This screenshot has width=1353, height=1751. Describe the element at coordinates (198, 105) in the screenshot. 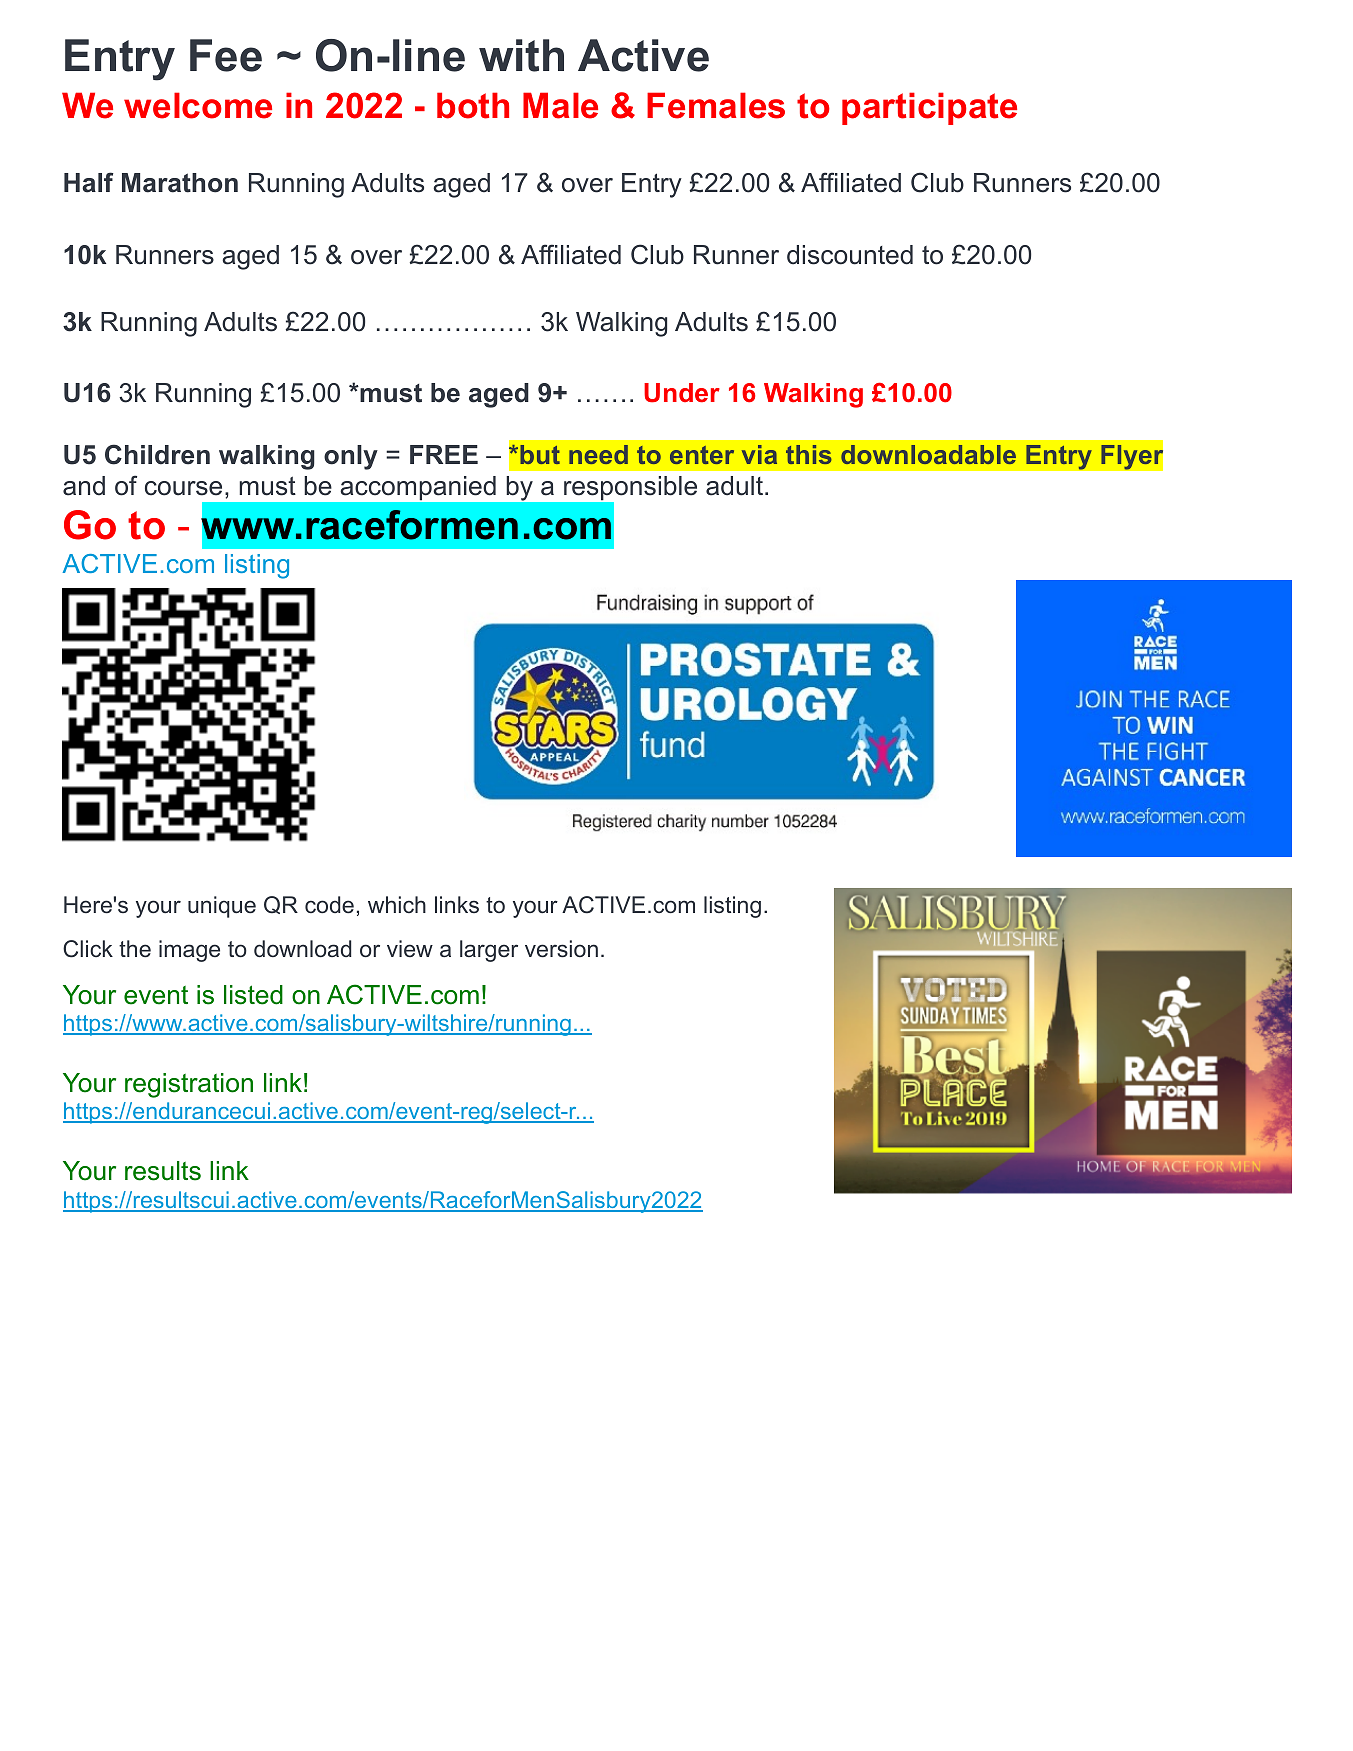

I see `welcome` at that location.
